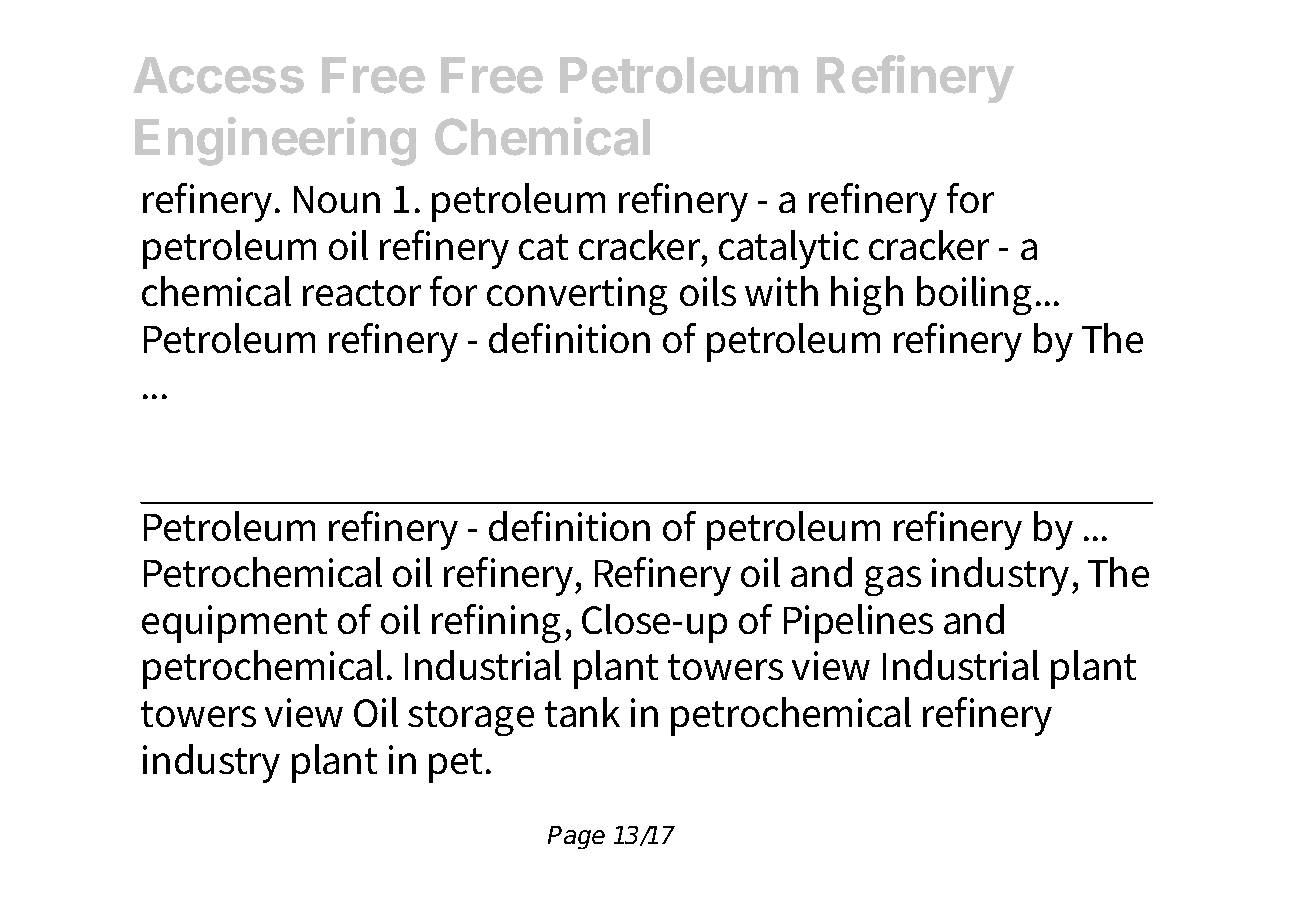  What do you see at coordinates (337, 199) in the page?
I see `Noun` at bounding box center [337, 199].
